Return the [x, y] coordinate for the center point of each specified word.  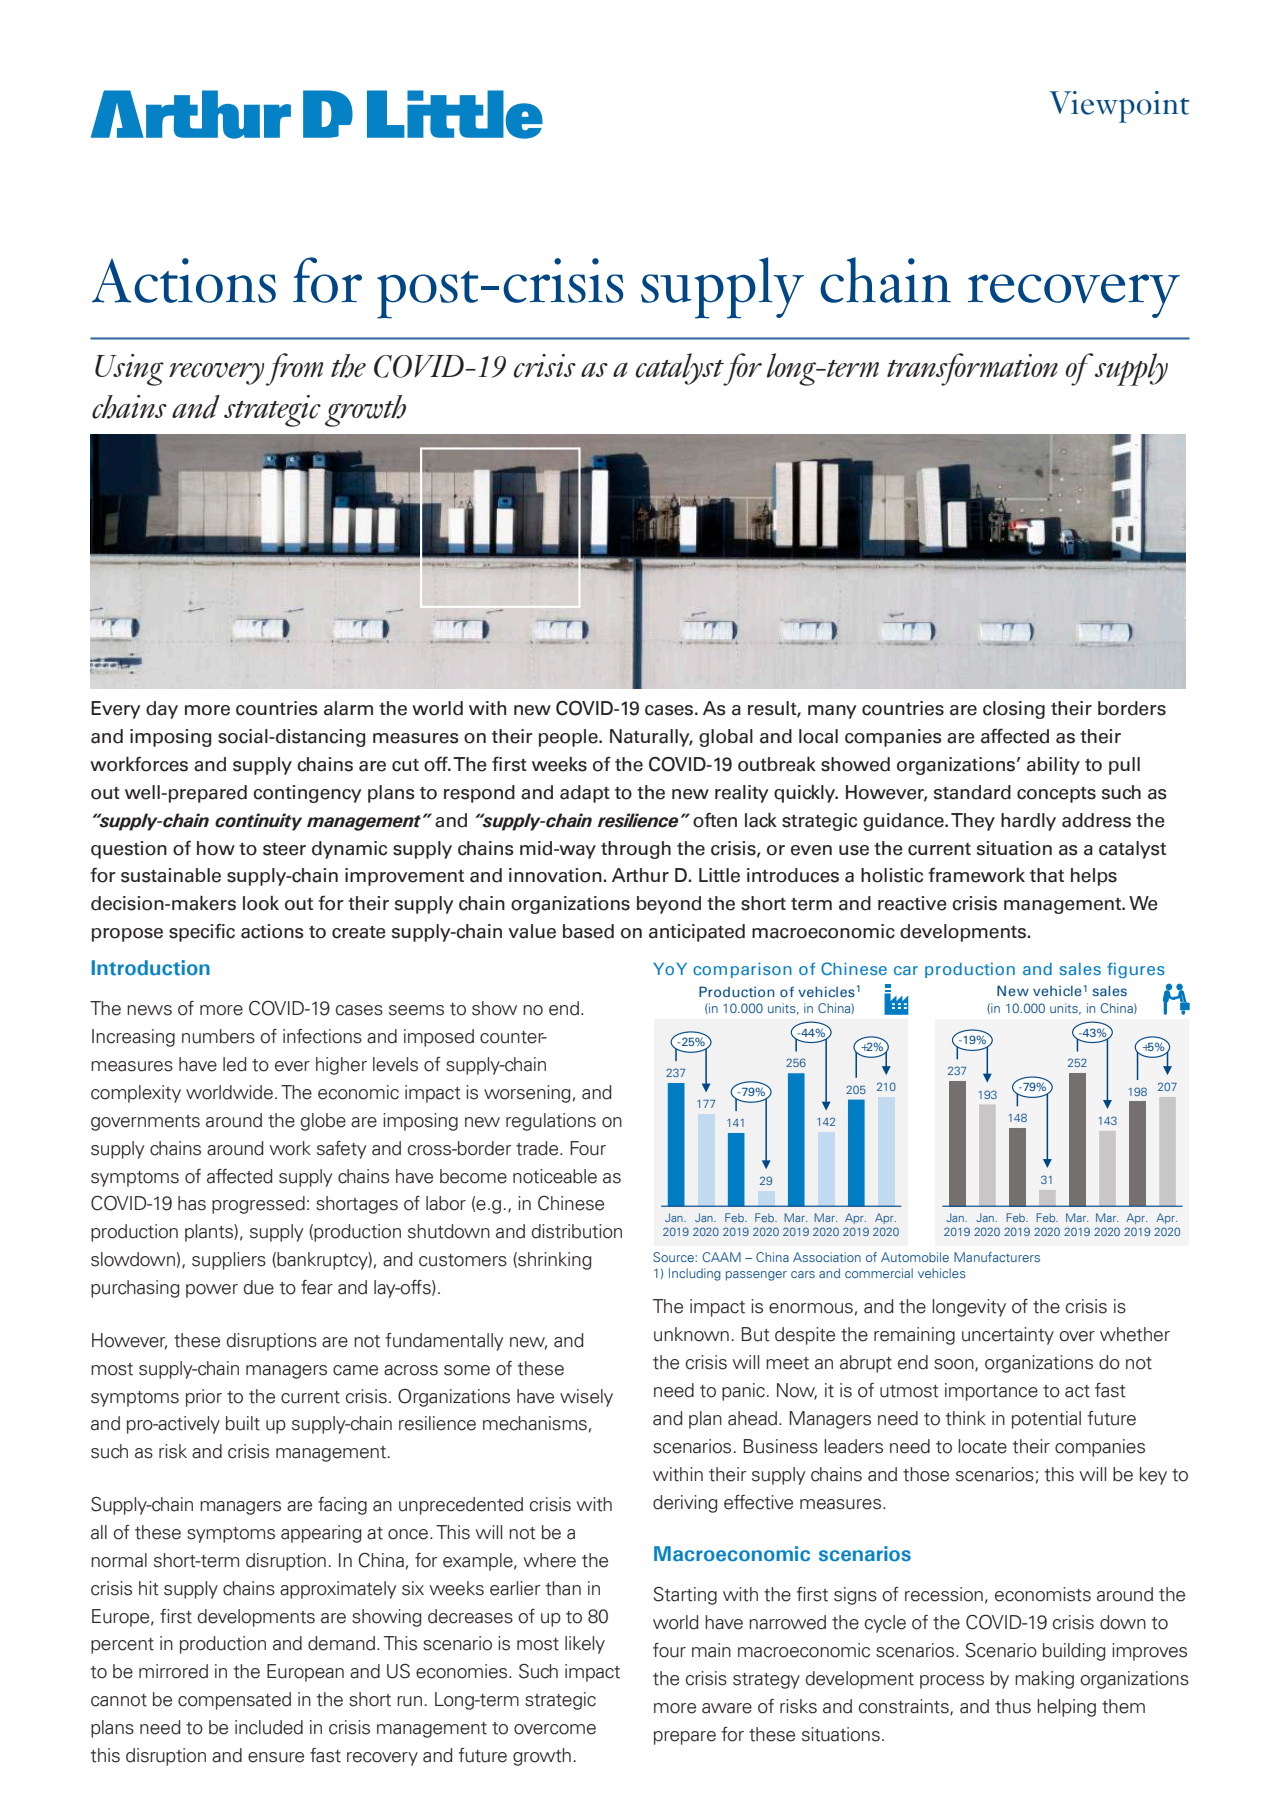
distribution [577, 1231]
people [569, 738]
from [294, 369]
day [162, 710]
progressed [258, 1205]
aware [727, 1708]
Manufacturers [997, 1257]
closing [1014, 710]
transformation [972, 369]
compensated [234, 1701]
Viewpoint [1119, 107]
